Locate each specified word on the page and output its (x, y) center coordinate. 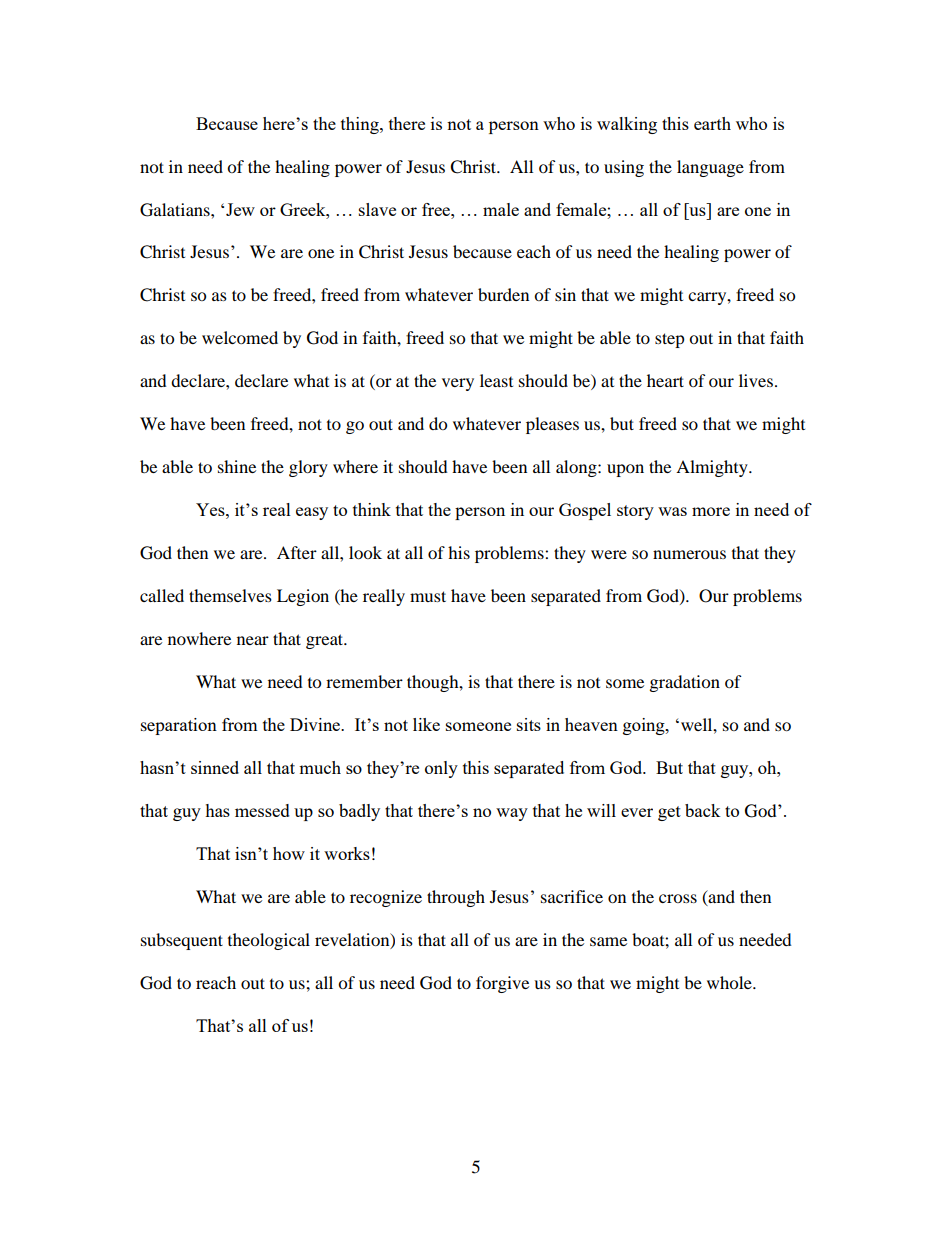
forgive (502, 984)
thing (361, 125)
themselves (230, 595)
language (710, 168)
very (458, 384)
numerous (689, 554)
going (645, 726)
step (670, 340)
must (428, 596)
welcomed (240, 337)
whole (730, 982)
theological (269, 941)
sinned (215, 767)
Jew (240, 209)
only (441, 769)
